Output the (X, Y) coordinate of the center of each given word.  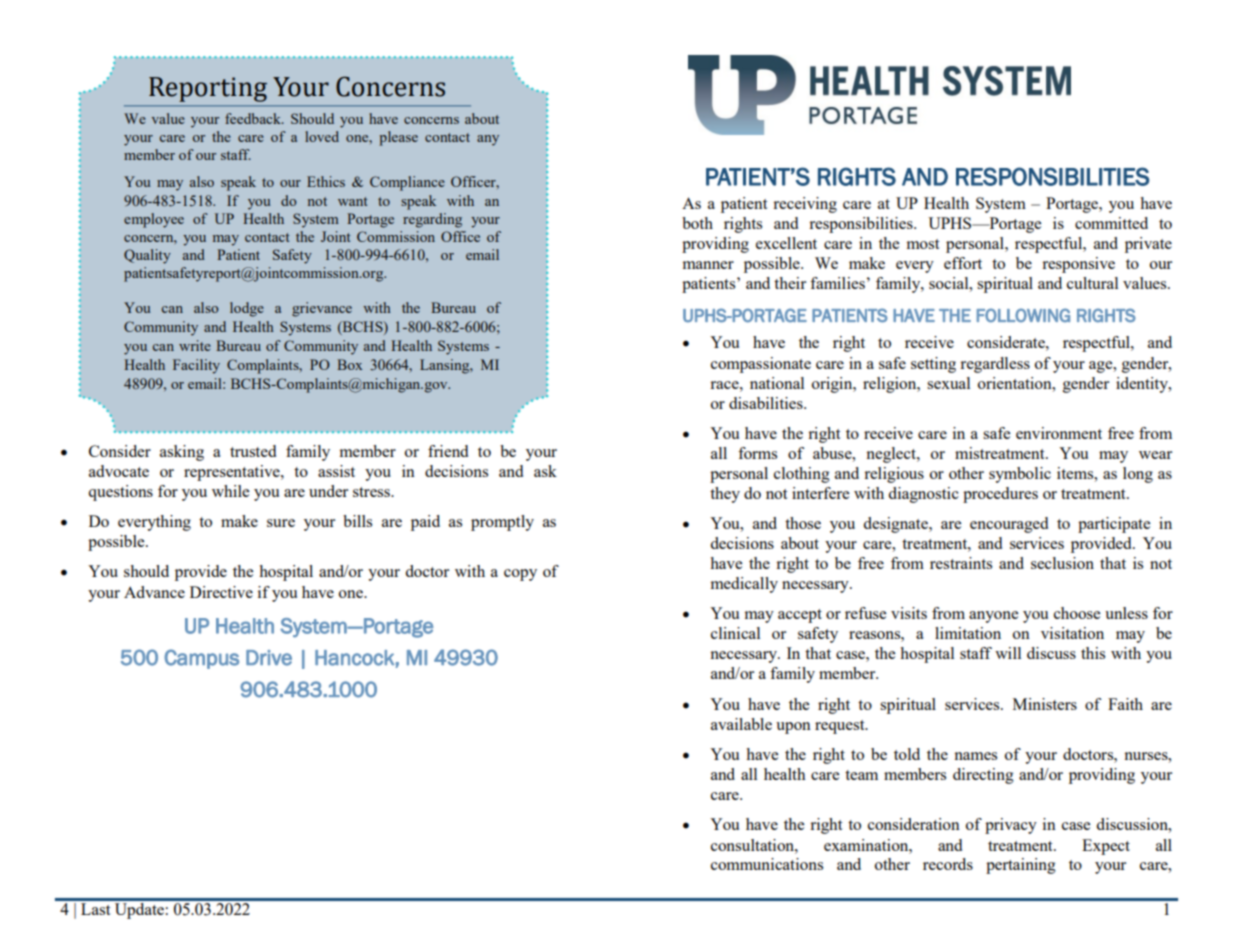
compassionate (761, 365)
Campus (201, 659)
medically (744, 585)
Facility (196, 366)
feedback (254, 118)
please (398, 138)
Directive (221, 592)
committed (1111, 223)
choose (1077, 613)
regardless (995, 365)
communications (767, 864)
